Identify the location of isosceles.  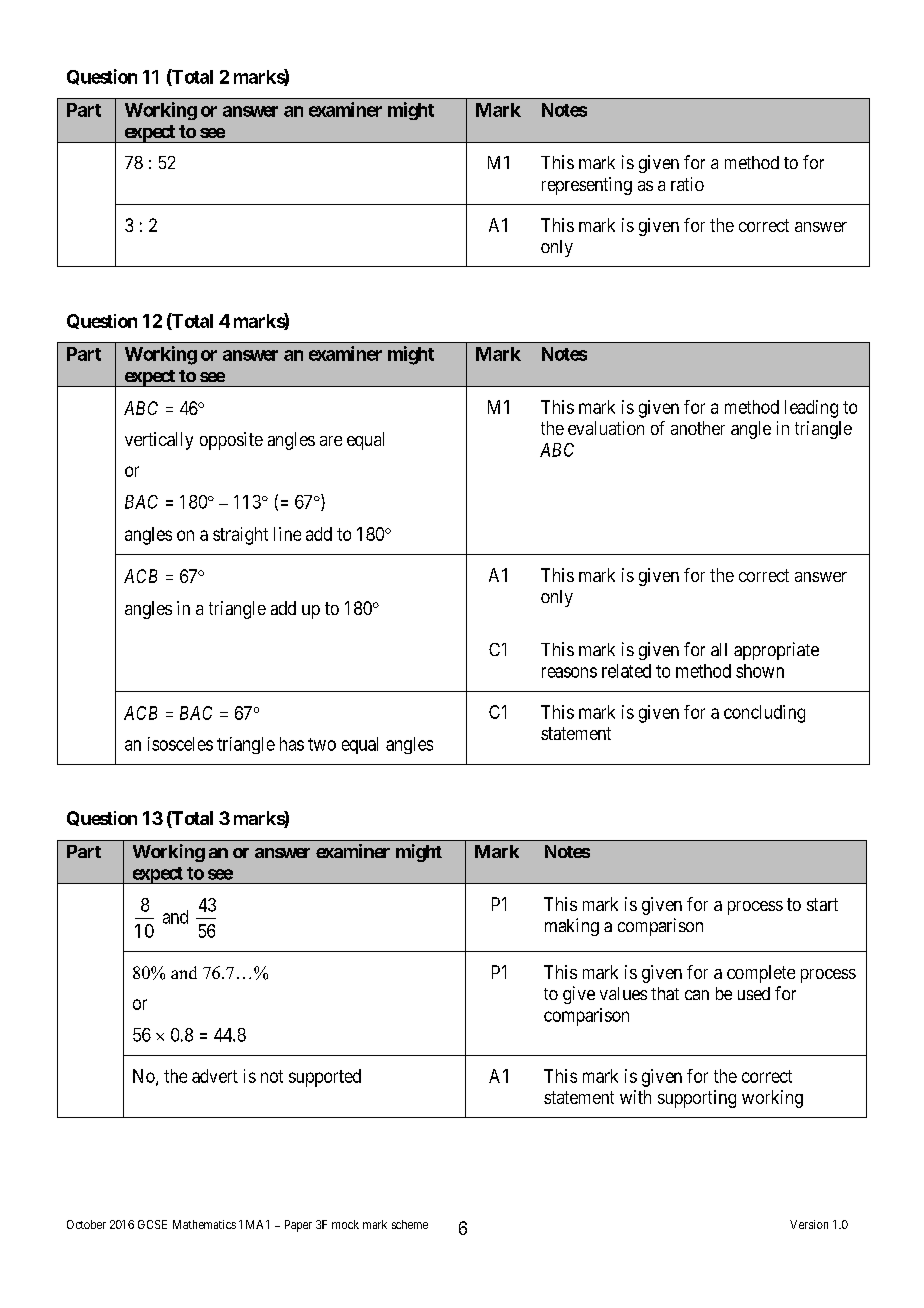
(180, 744).
